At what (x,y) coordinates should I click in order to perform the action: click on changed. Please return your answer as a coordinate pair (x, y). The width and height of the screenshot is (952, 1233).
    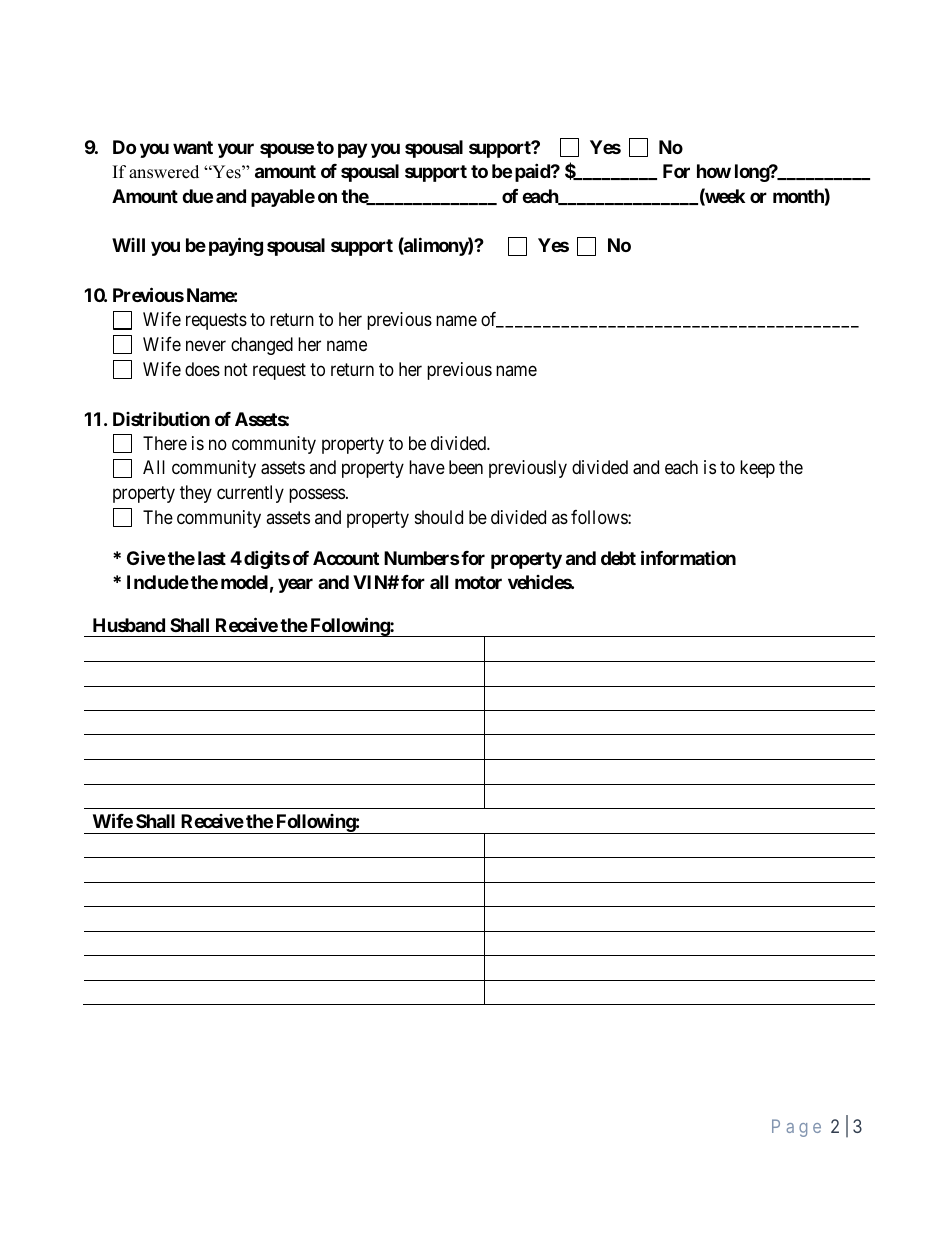
    Looking at the image, I should click on (262, 346).
